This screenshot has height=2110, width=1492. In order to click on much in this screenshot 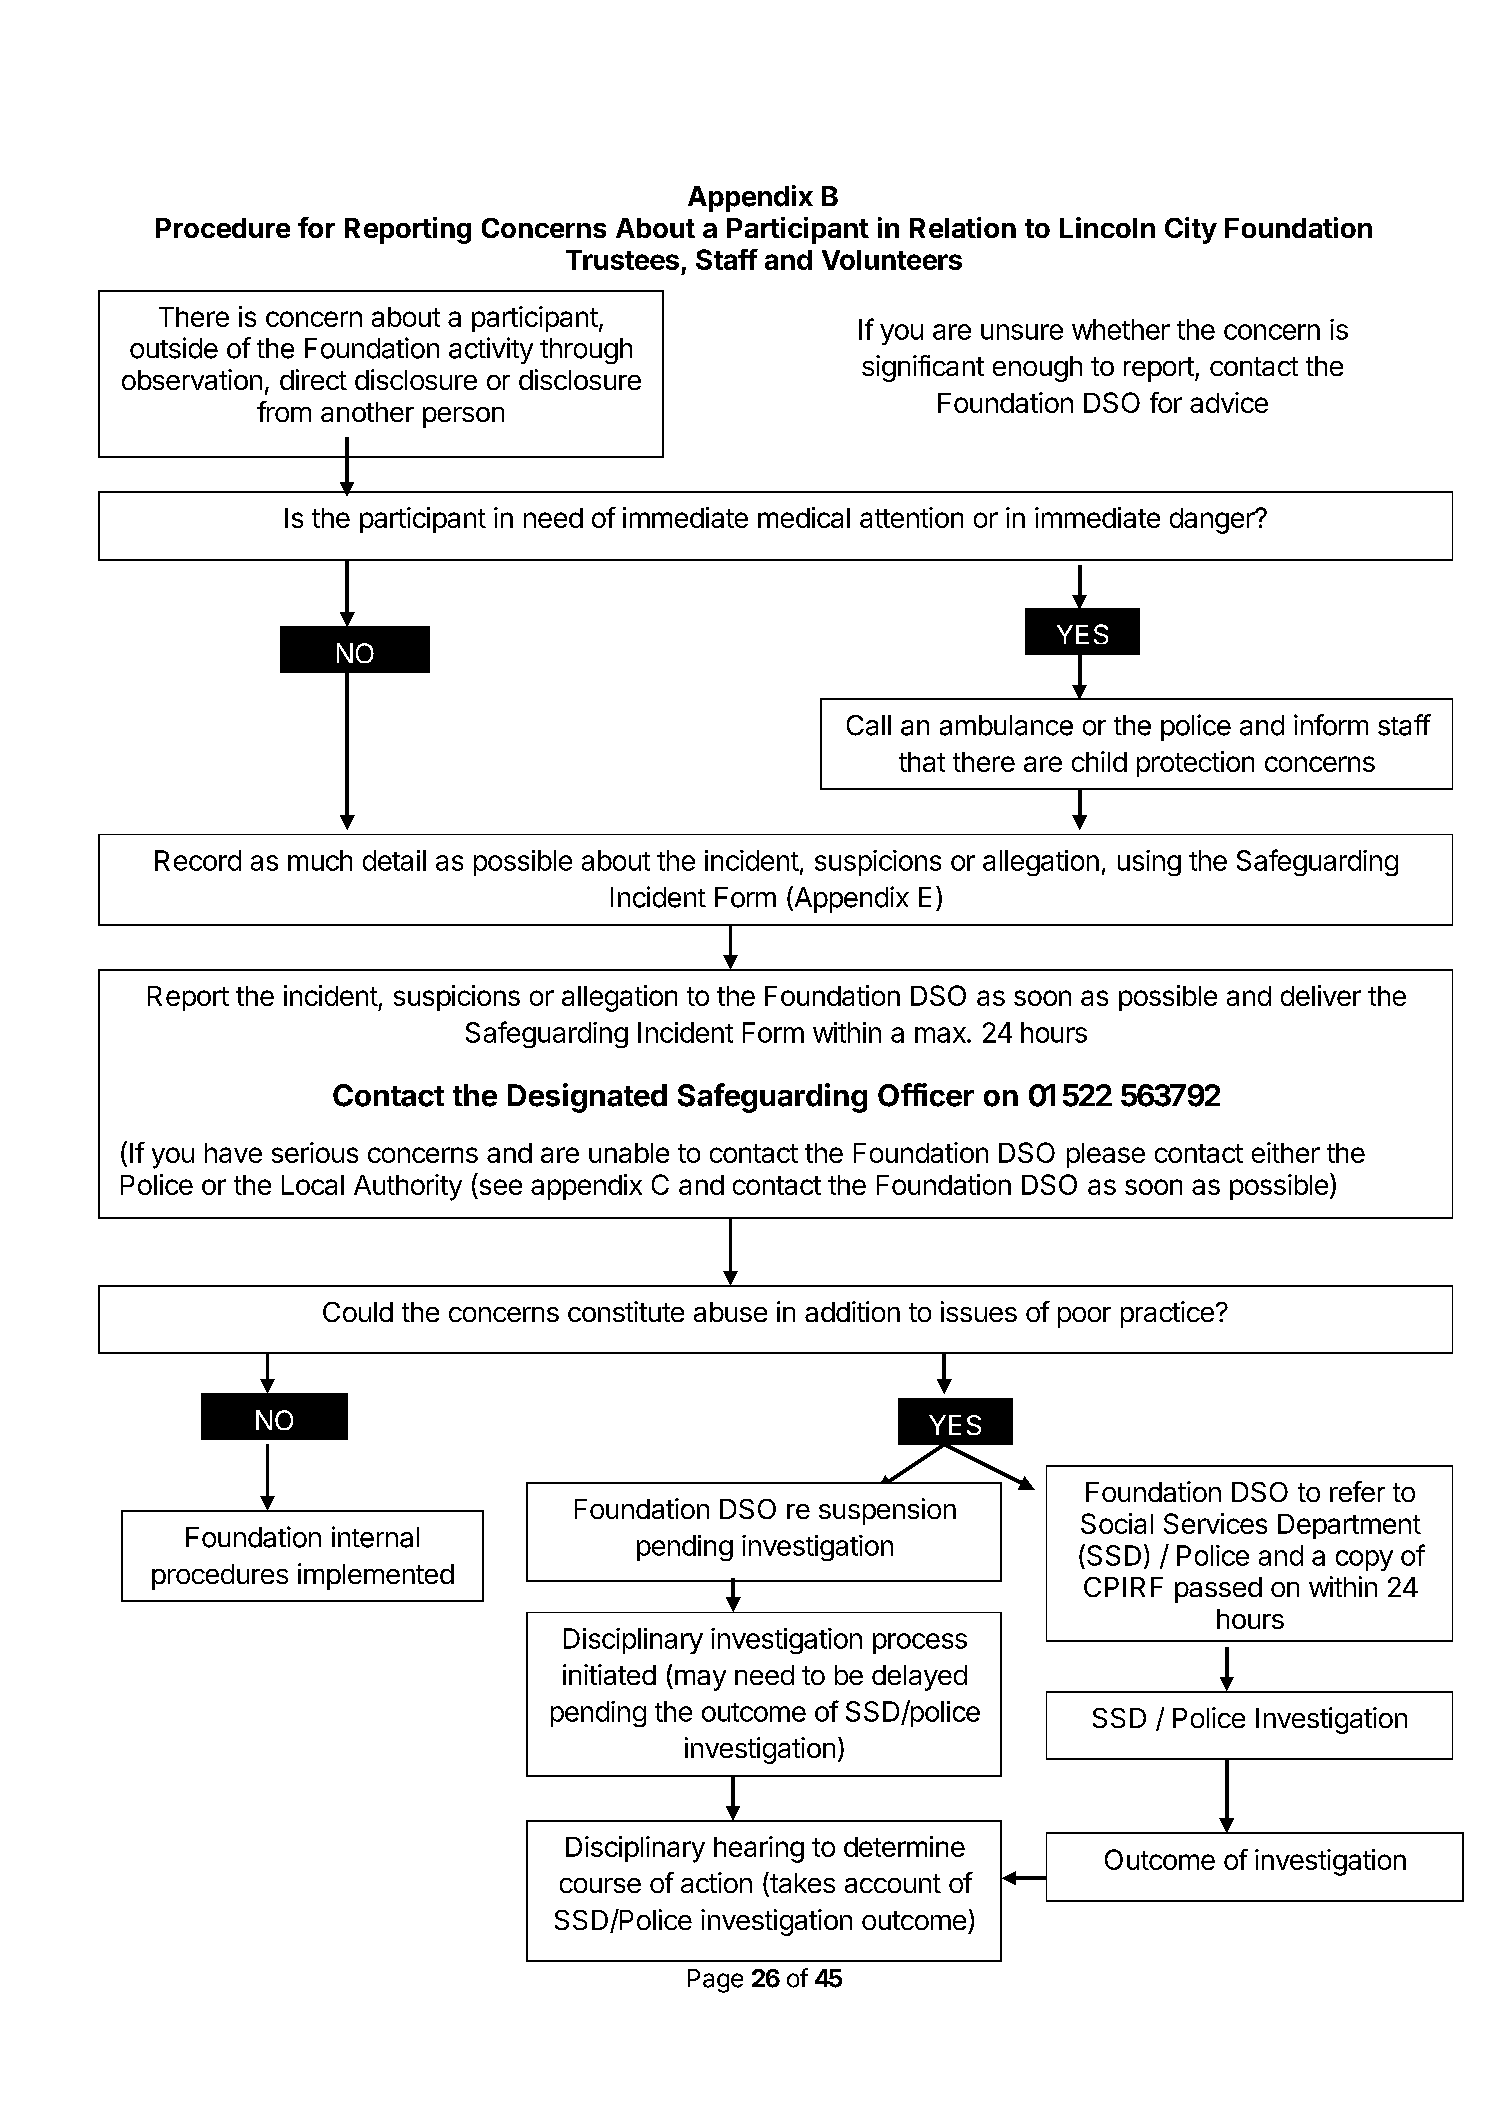, I will do `click(320, 860)`.
